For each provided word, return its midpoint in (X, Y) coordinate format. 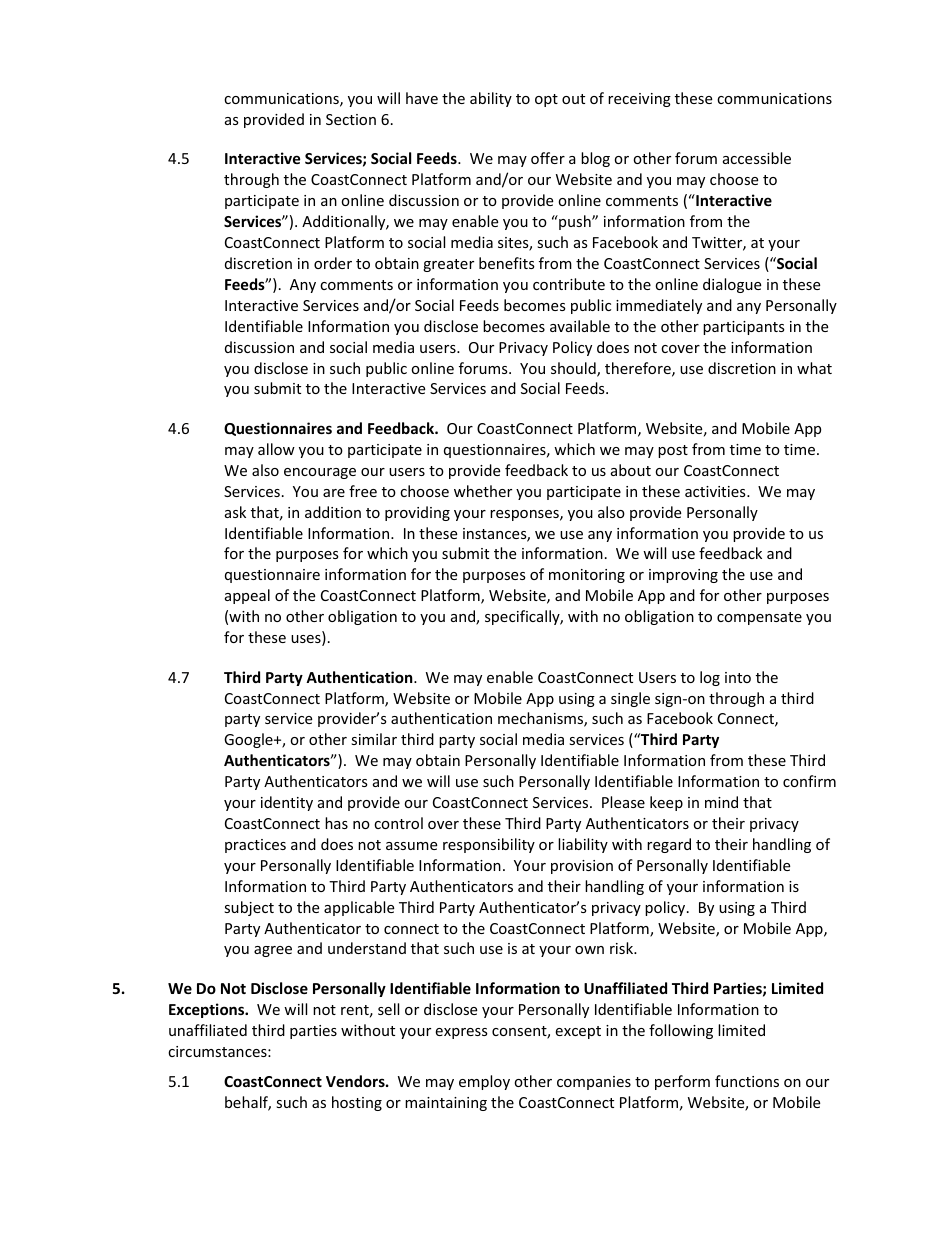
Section (351, 119)
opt (546, 100)
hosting (357, 1103)
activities (716, 491)
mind (721, 802)
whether (483, 491)
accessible (757, 158)
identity (287, 803)
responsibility (489, 845)
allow (276, 449)
